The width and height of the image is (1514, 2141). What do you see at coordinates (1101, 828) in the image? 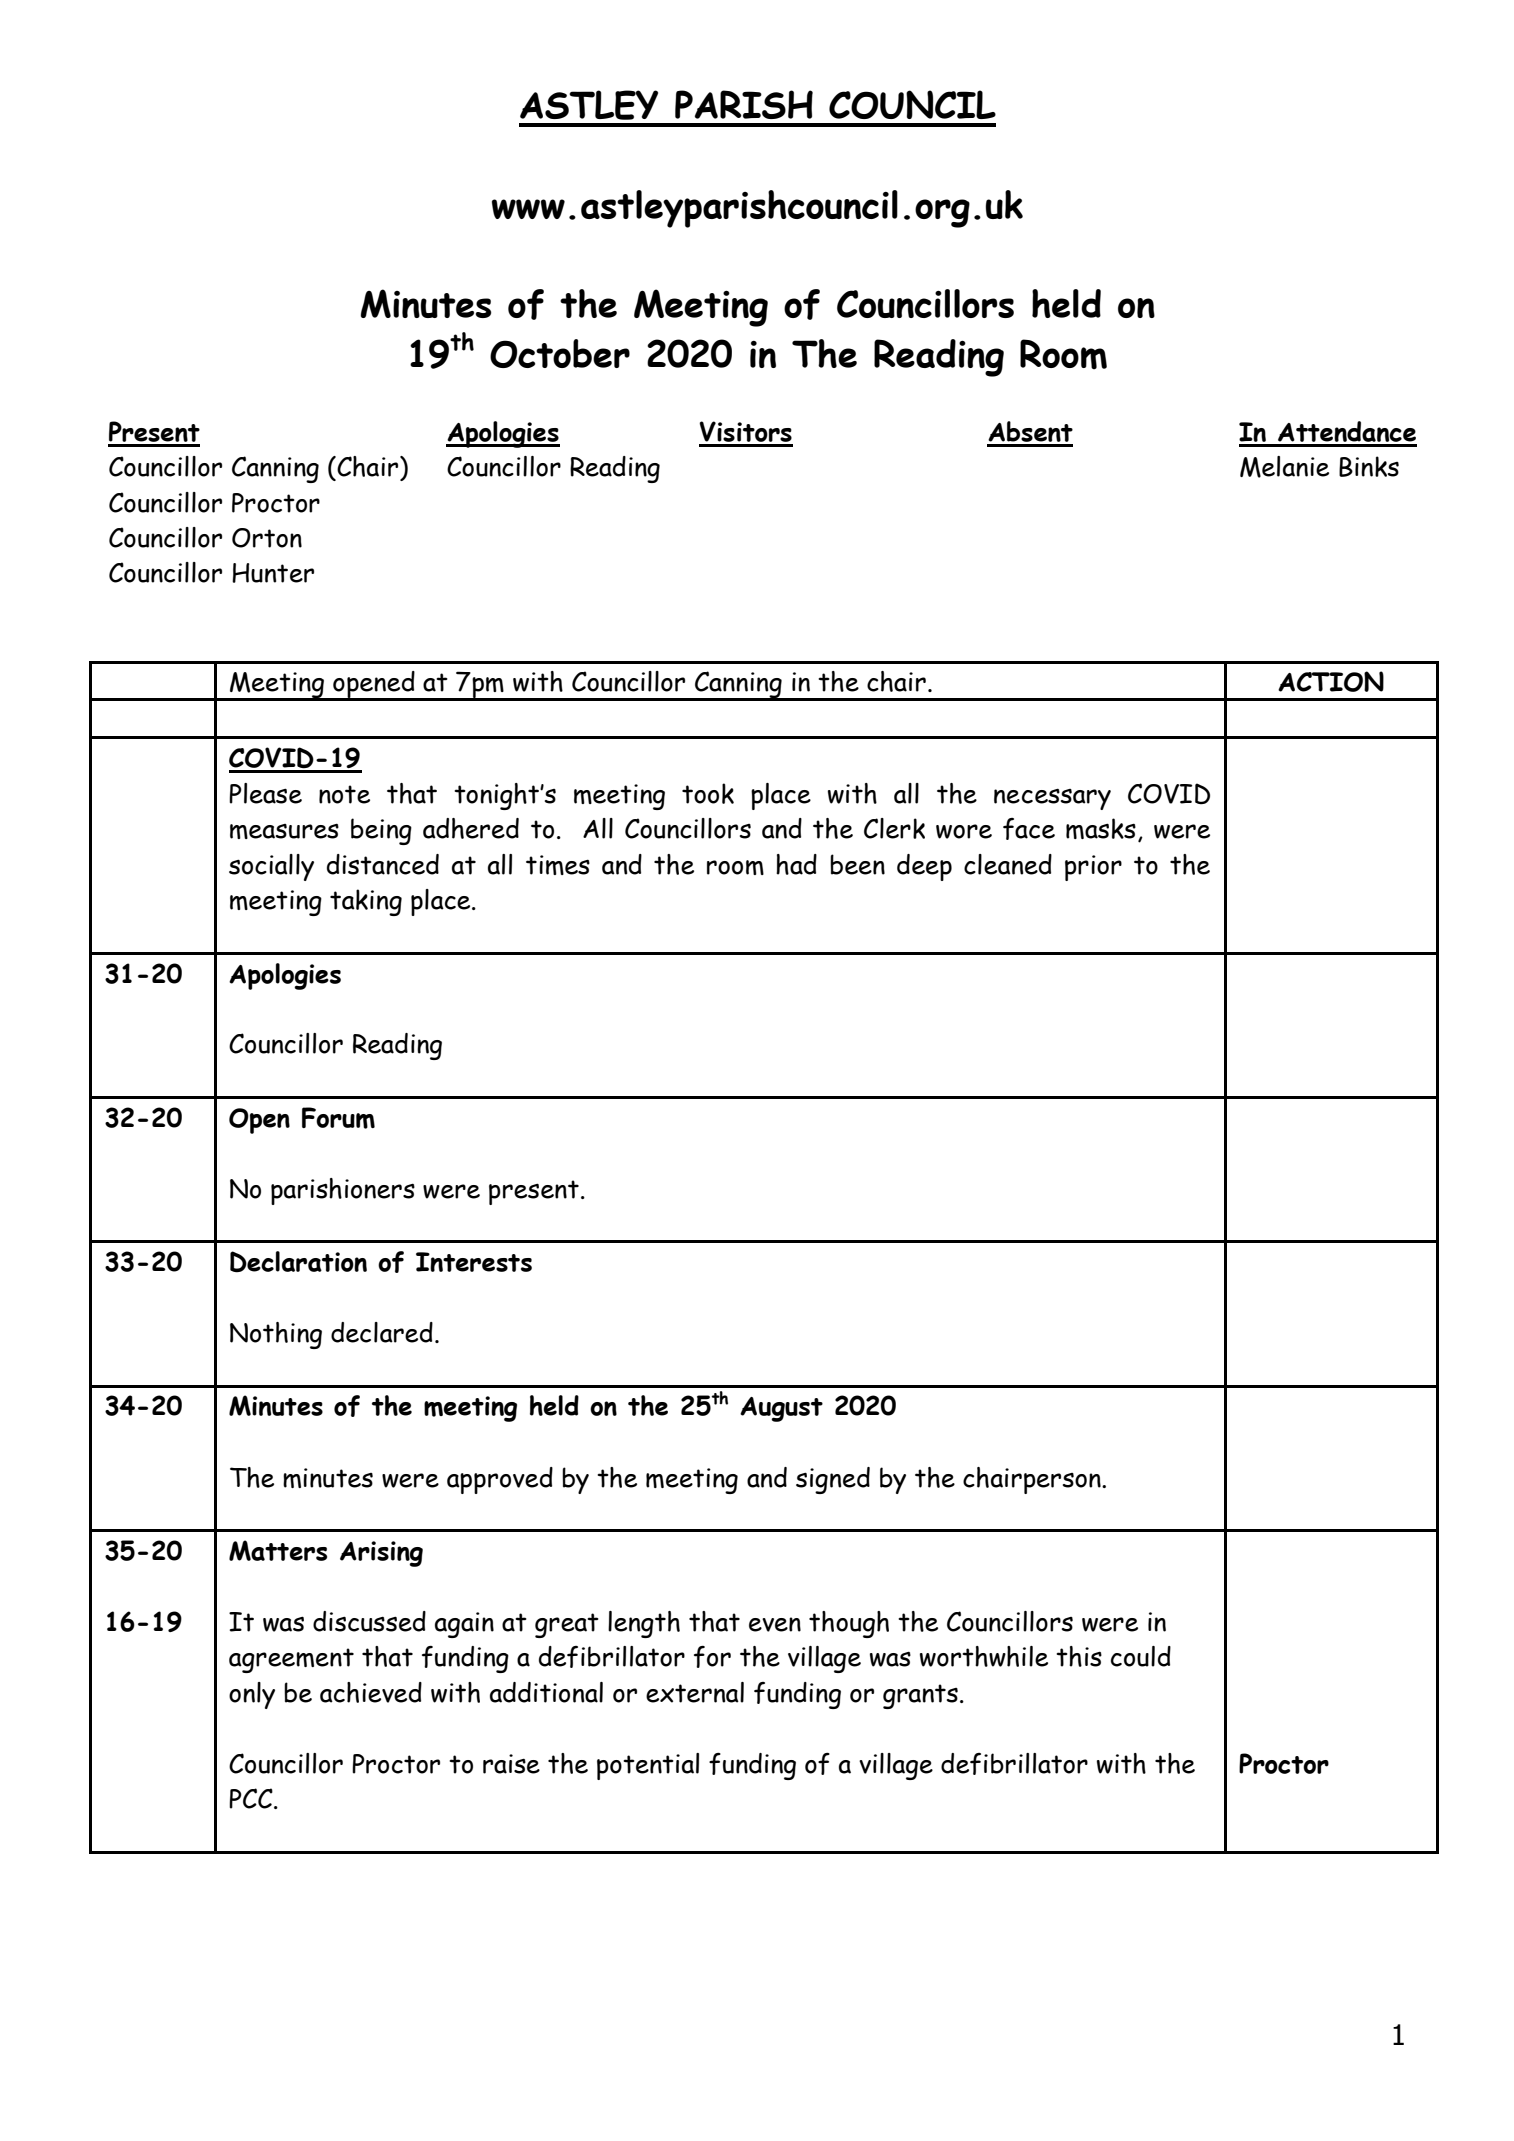
I see `masks` at bounding box center [1101, 828].
